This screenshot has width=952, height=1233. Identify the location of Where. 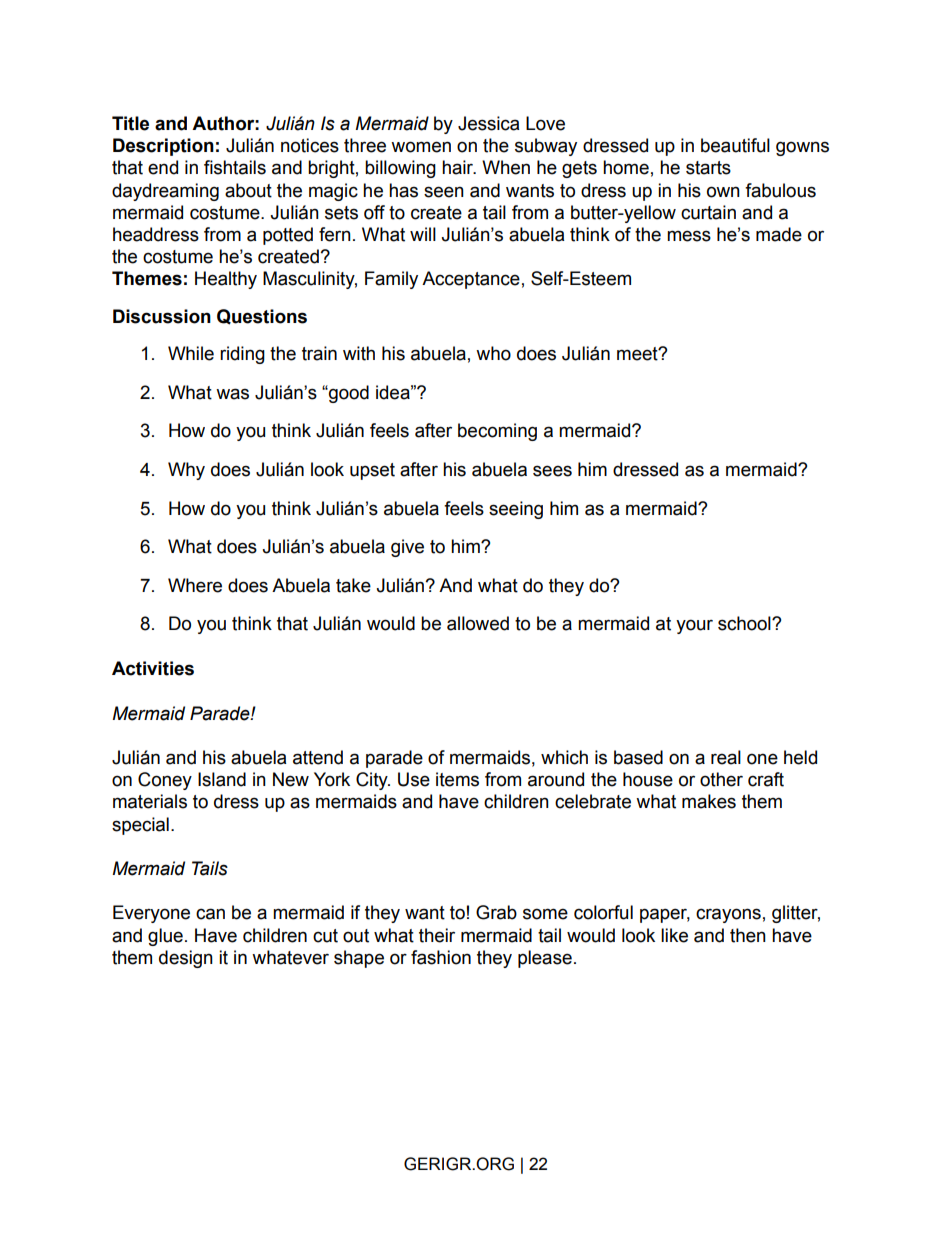
(195, 585).
